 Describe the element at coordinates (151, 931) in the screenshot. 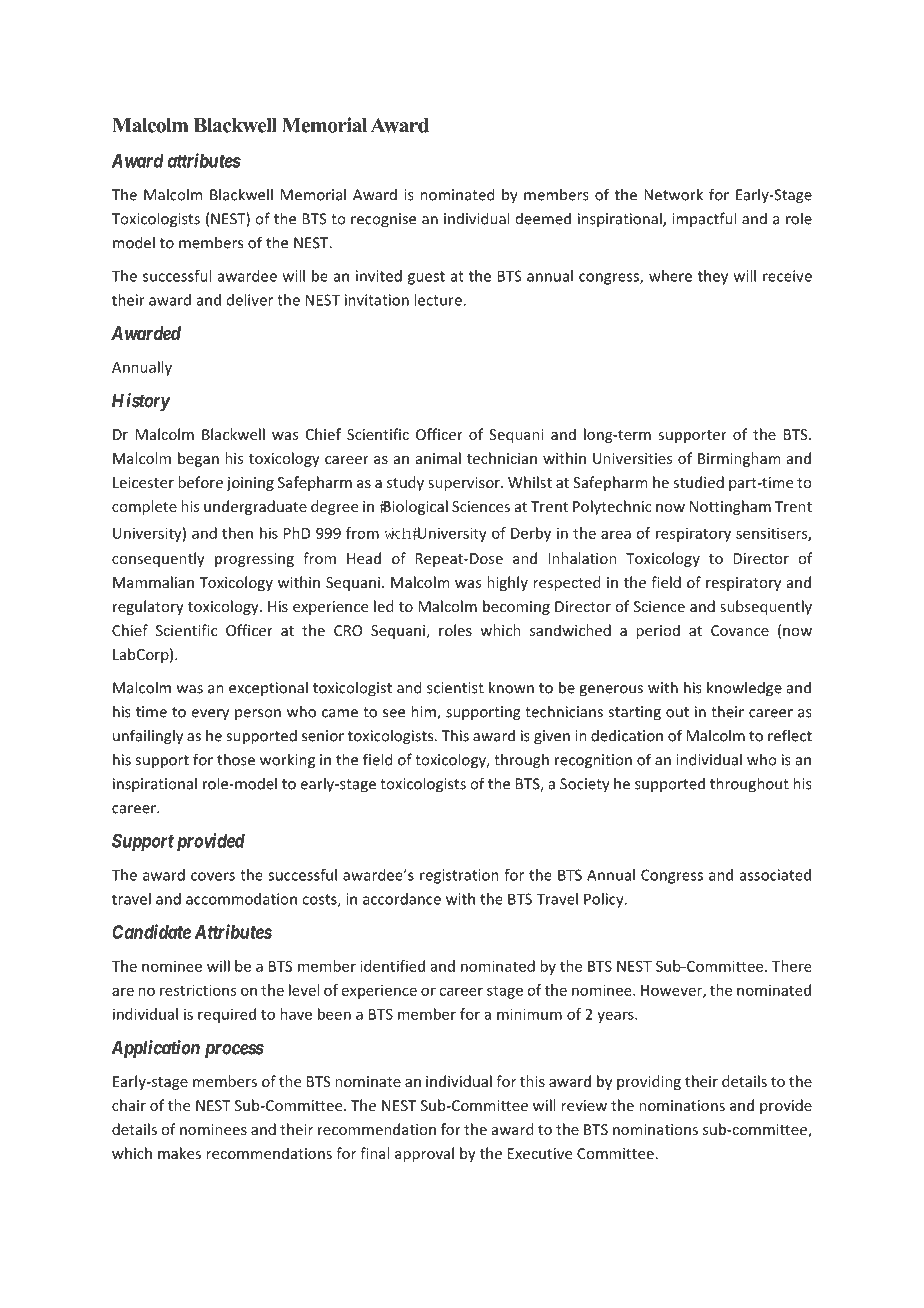

I see `Candidate` at that location.
